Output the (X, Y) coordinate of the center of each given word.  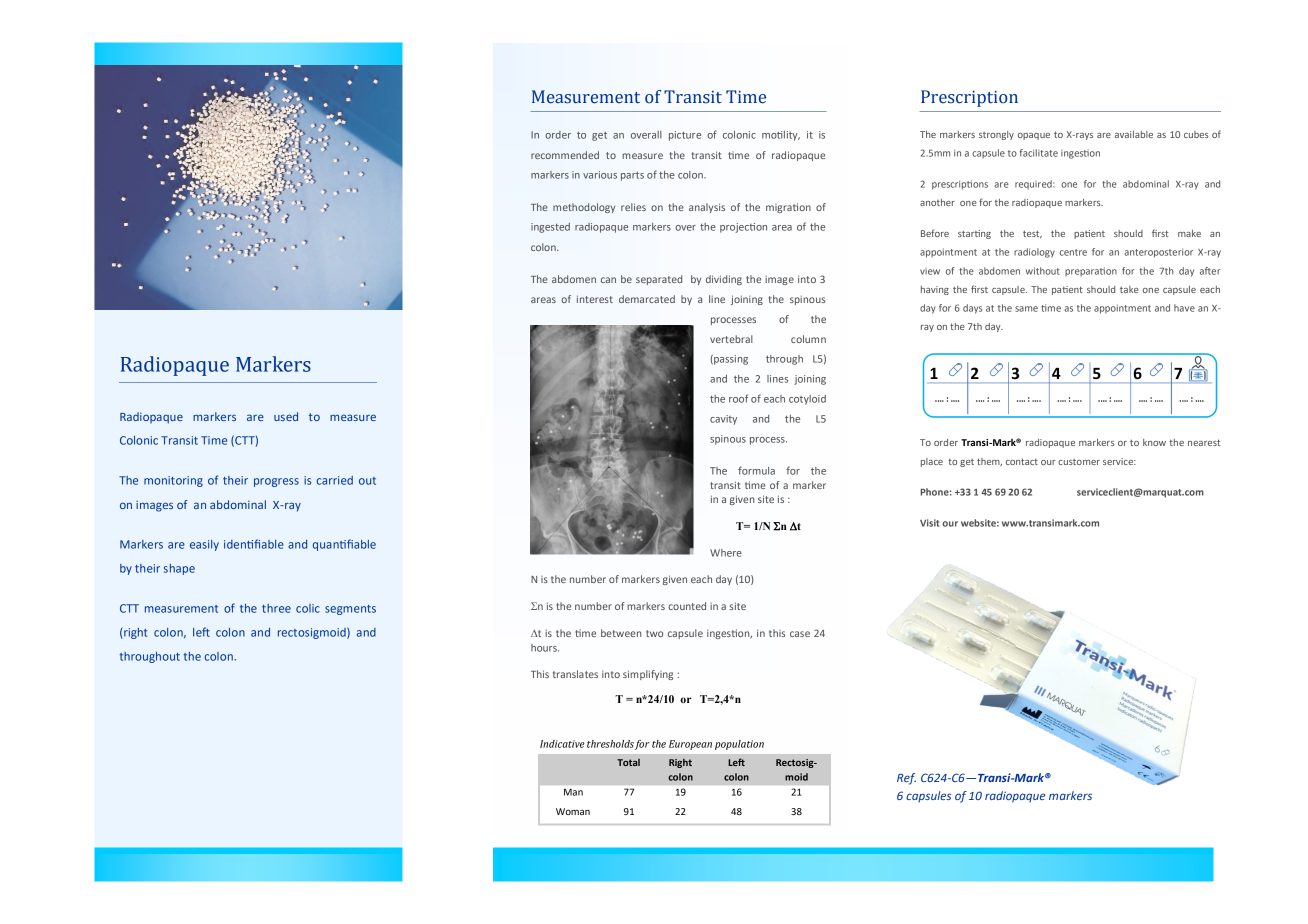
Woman (573, 811)
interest (595, 299)
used (286, 416)
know (1154, 442)
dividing (724, 280)
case (800, 634)
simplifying (648, 675)
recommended (565, 155)
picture (685, 136)
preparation (1091, 271)
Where (726, 553)
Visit (930, 523)
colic (308, 608)
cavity (723, 420)
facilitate (1039, 153)
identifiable (254, 544)
